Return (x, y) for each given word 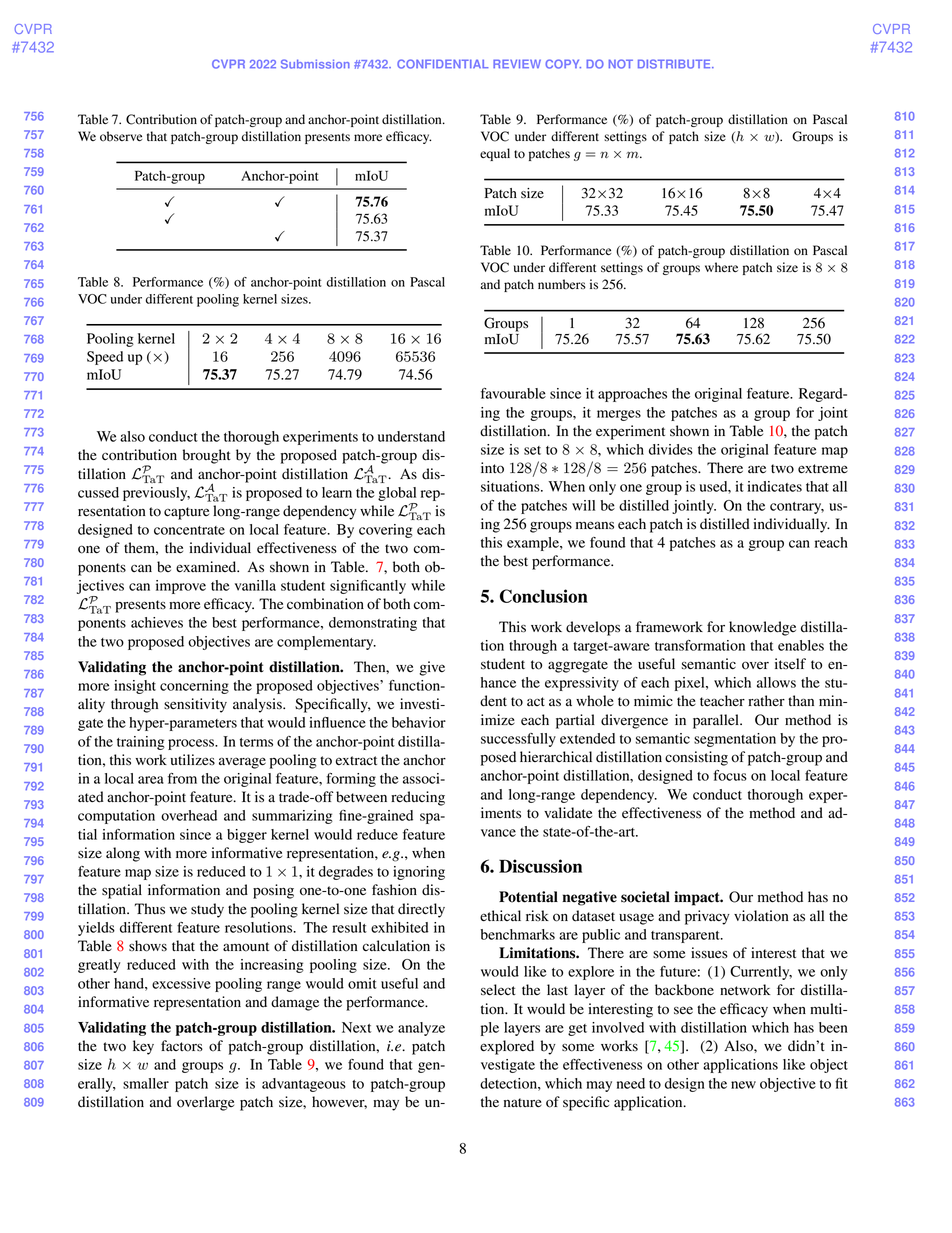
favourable (513, 393)
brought (207, 456)
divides (671, 449)
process (192, 744)
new (743, 1085)
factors (182, 1046)
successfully (518, 740)
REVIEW (517, 63)
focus (730, 775)
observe (121, 136)
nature (523, 1102)
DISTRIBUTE (675, 64)
